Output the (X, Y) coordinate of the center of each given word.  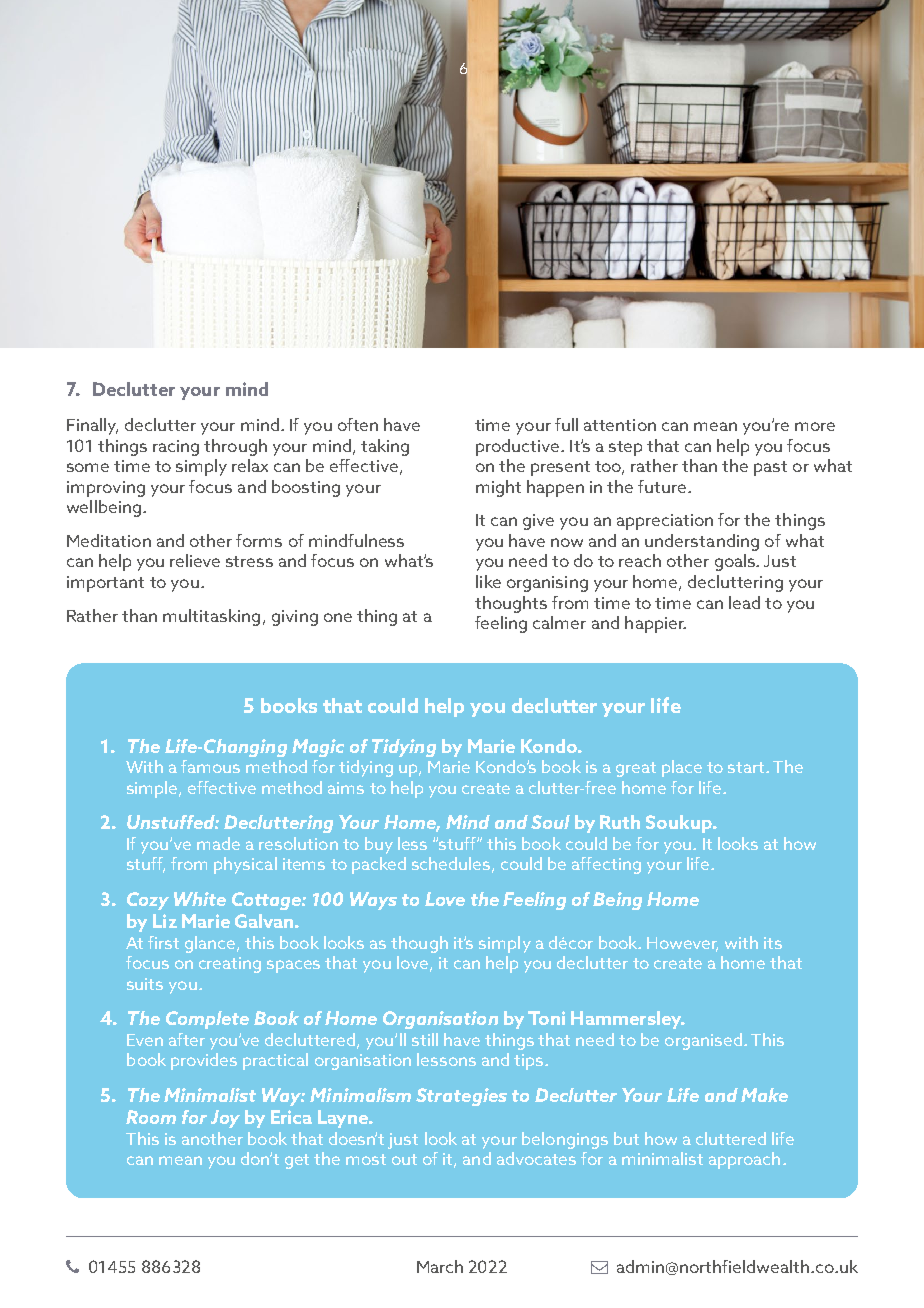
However (682, 944)
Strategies (461, 1097)
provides (204, 1061)
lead (744, 602)
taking (385, 447)
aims (346, 788)
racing (176, 448)
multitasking (211, 617)
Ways (373, 901)
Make (764, 1095)
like (488, 581)
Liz (165, 921)
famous (210, 766)
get (297, 1161)
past (770, 468)
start (747, 767)
